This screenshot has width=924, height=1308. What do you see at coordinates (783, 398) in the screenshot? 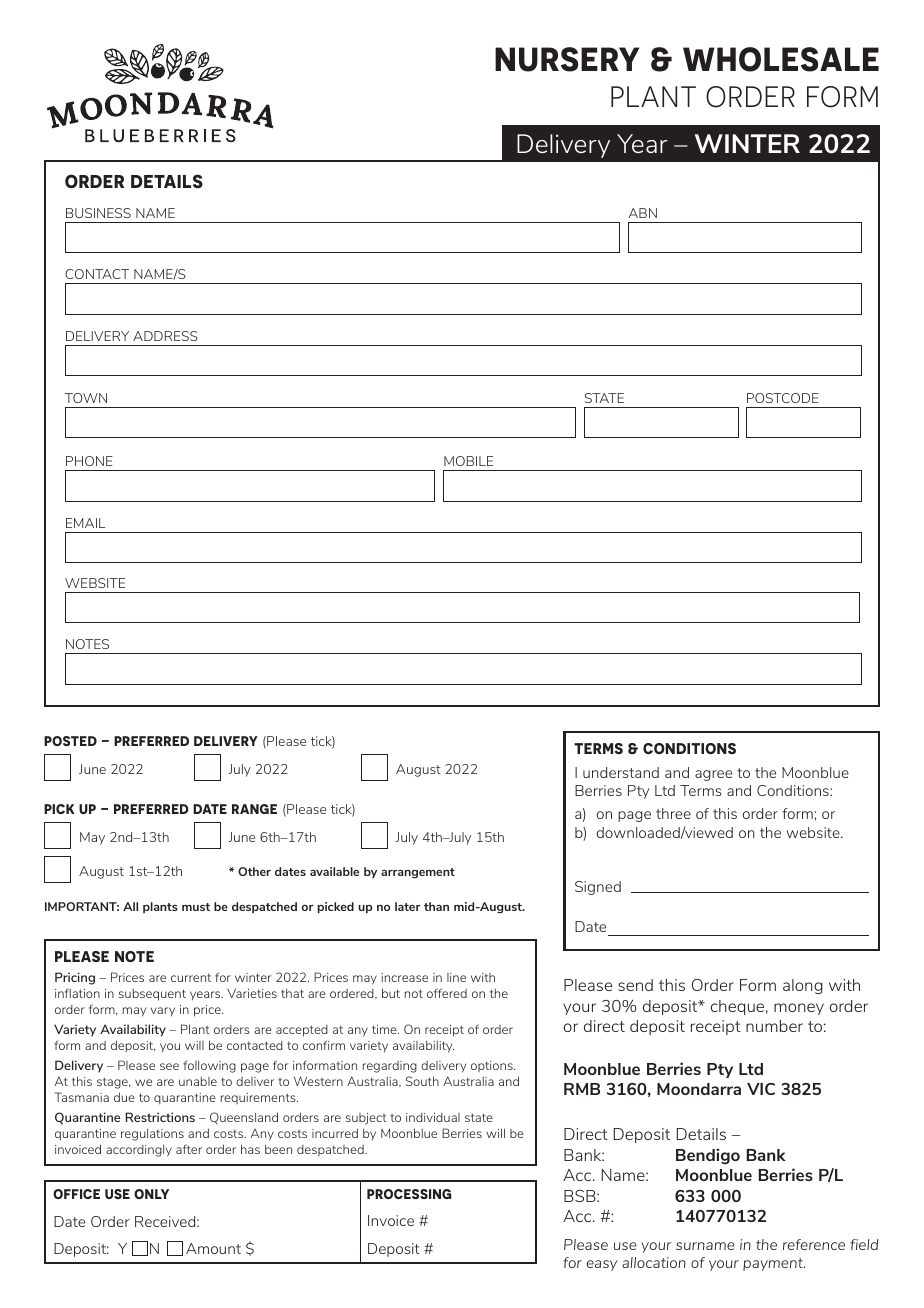
I see `POSTCODE` at bounding box center [783, 398].
